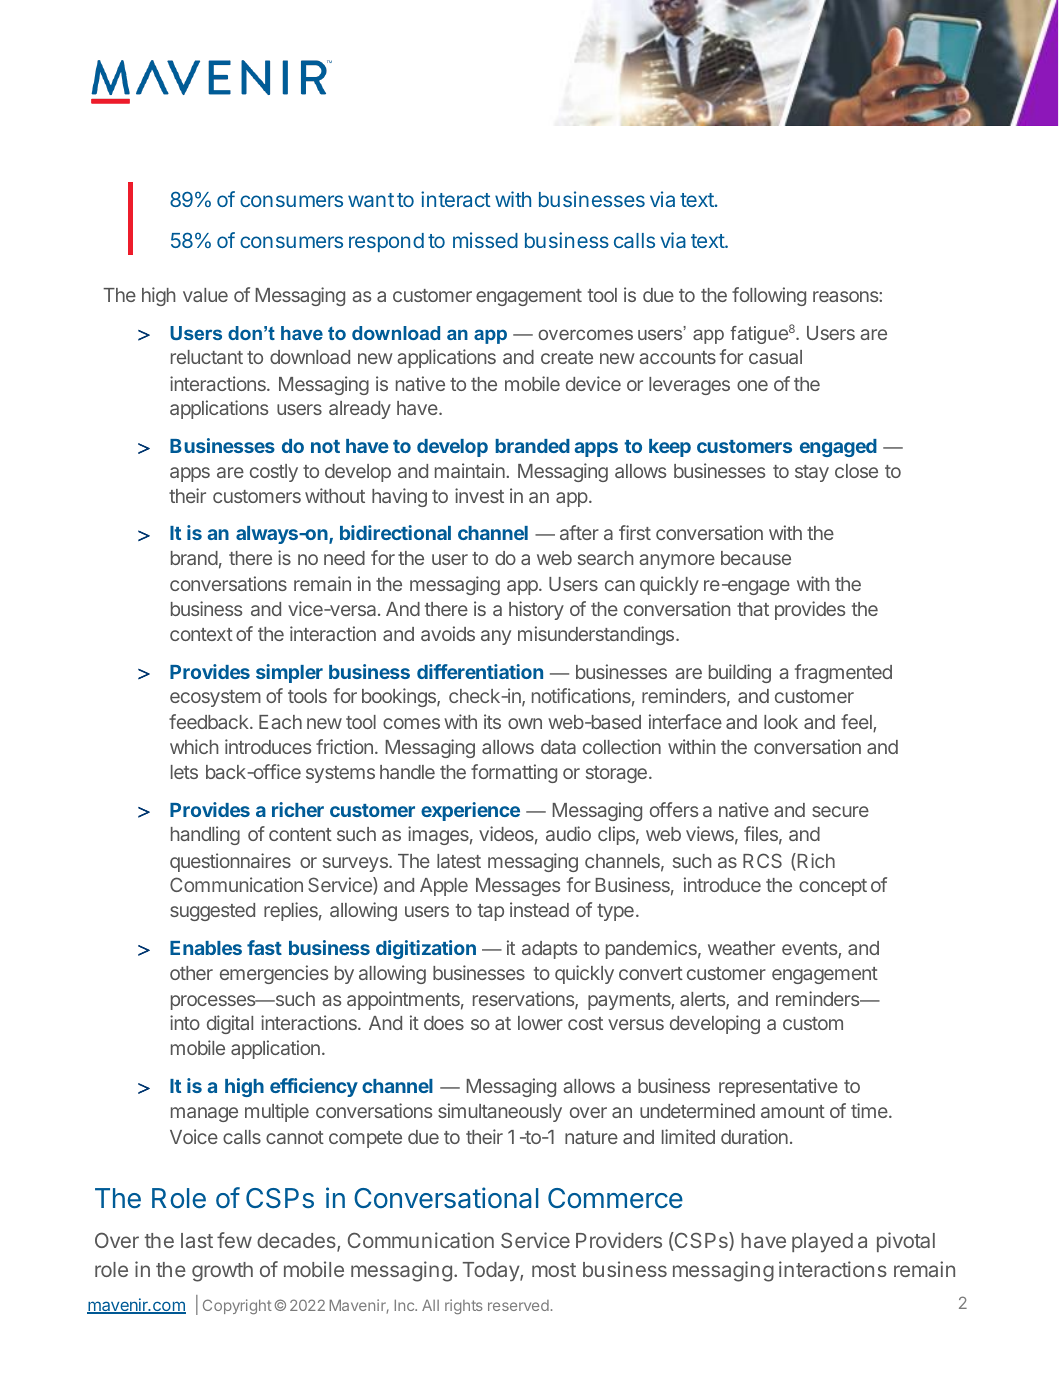  What do you see at coordinates (778, 1087) in the image?
I see `representative` at bounding box center [778, 1087].
